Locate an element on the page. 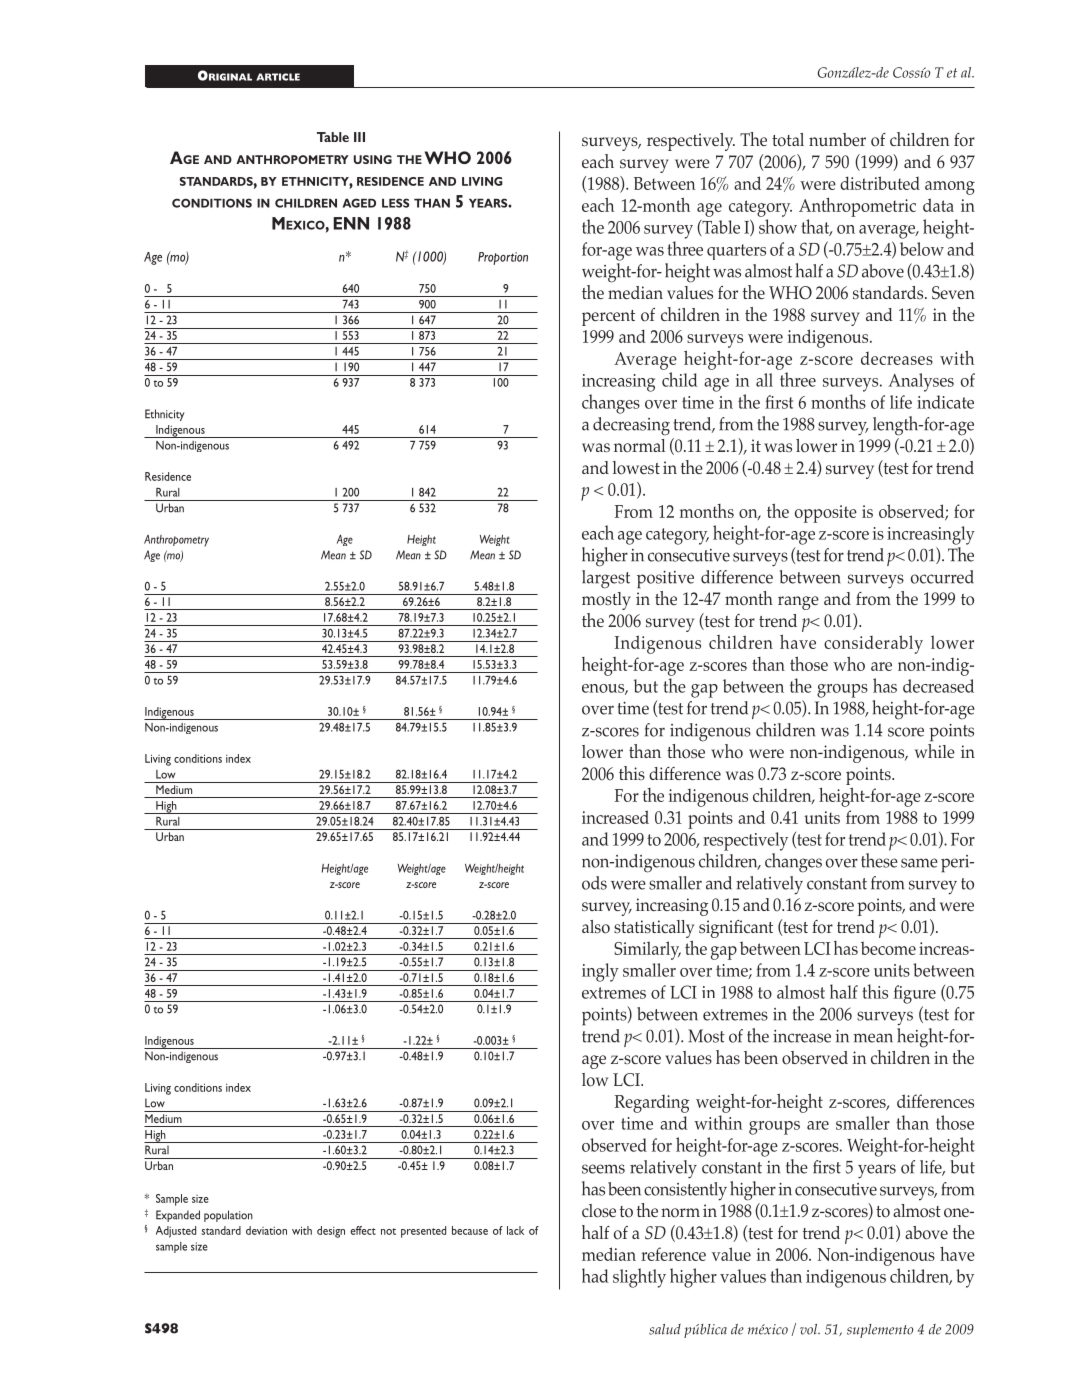 The width and height of the page is (1084, 1394). Analyses is located at coordinates (921, 382).
